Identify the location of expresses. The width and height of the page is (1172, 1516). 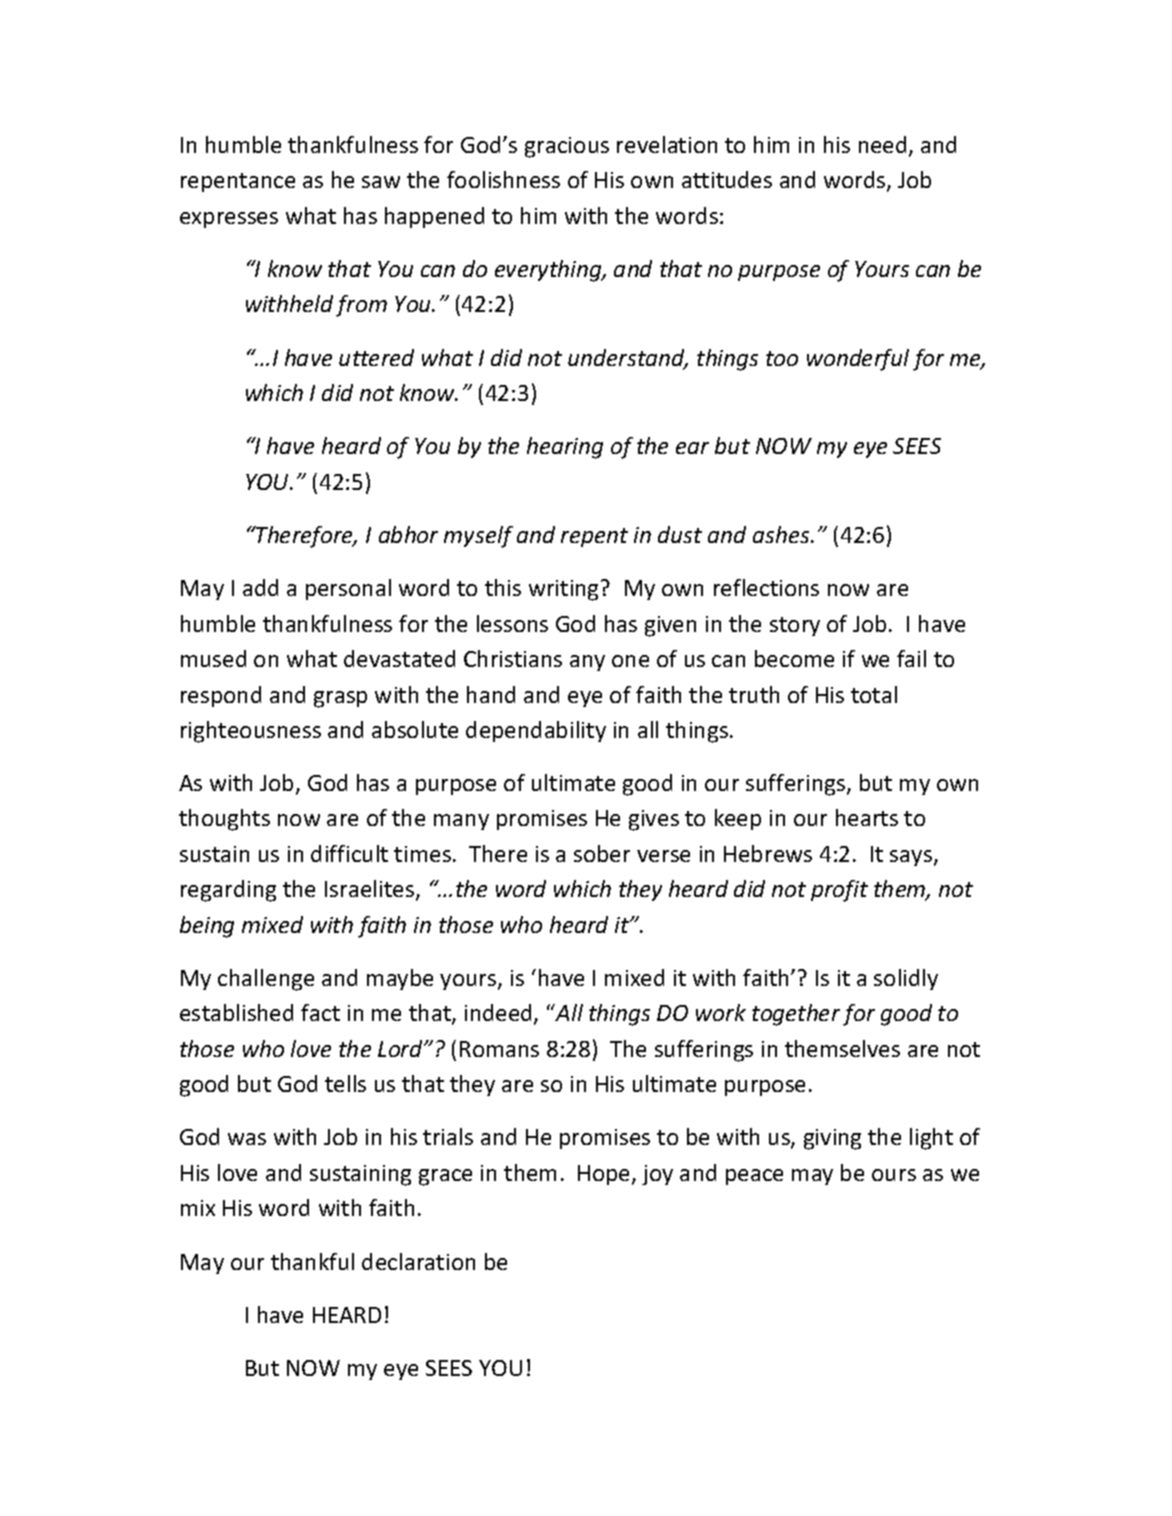
(229, 220).
